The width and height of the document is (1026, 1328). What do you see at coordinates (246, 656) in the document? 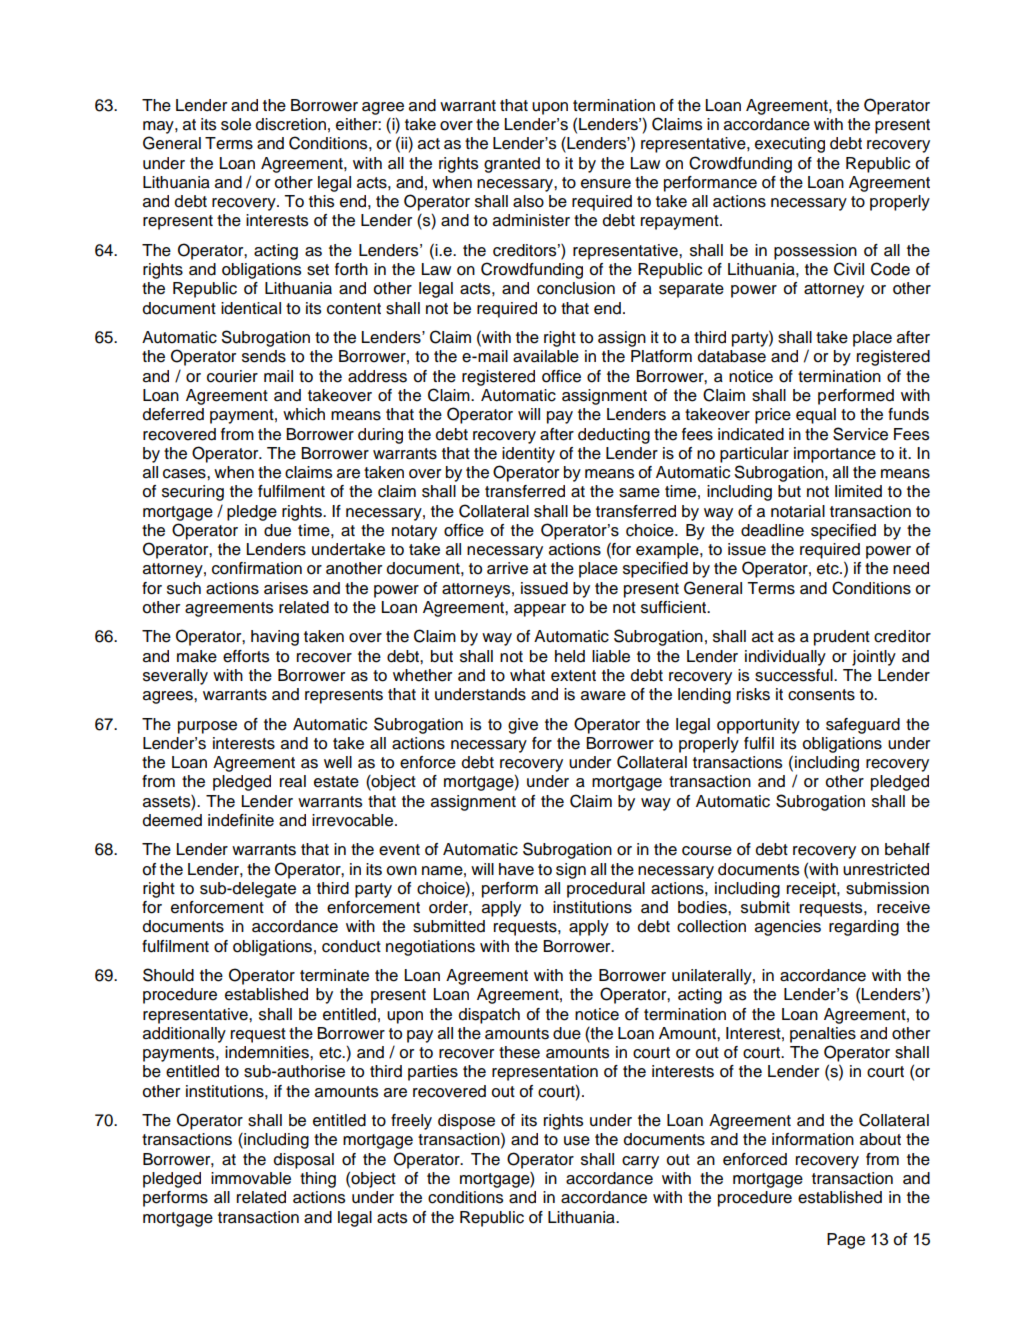
I see `efforts` at bounding box center [246, 656].
